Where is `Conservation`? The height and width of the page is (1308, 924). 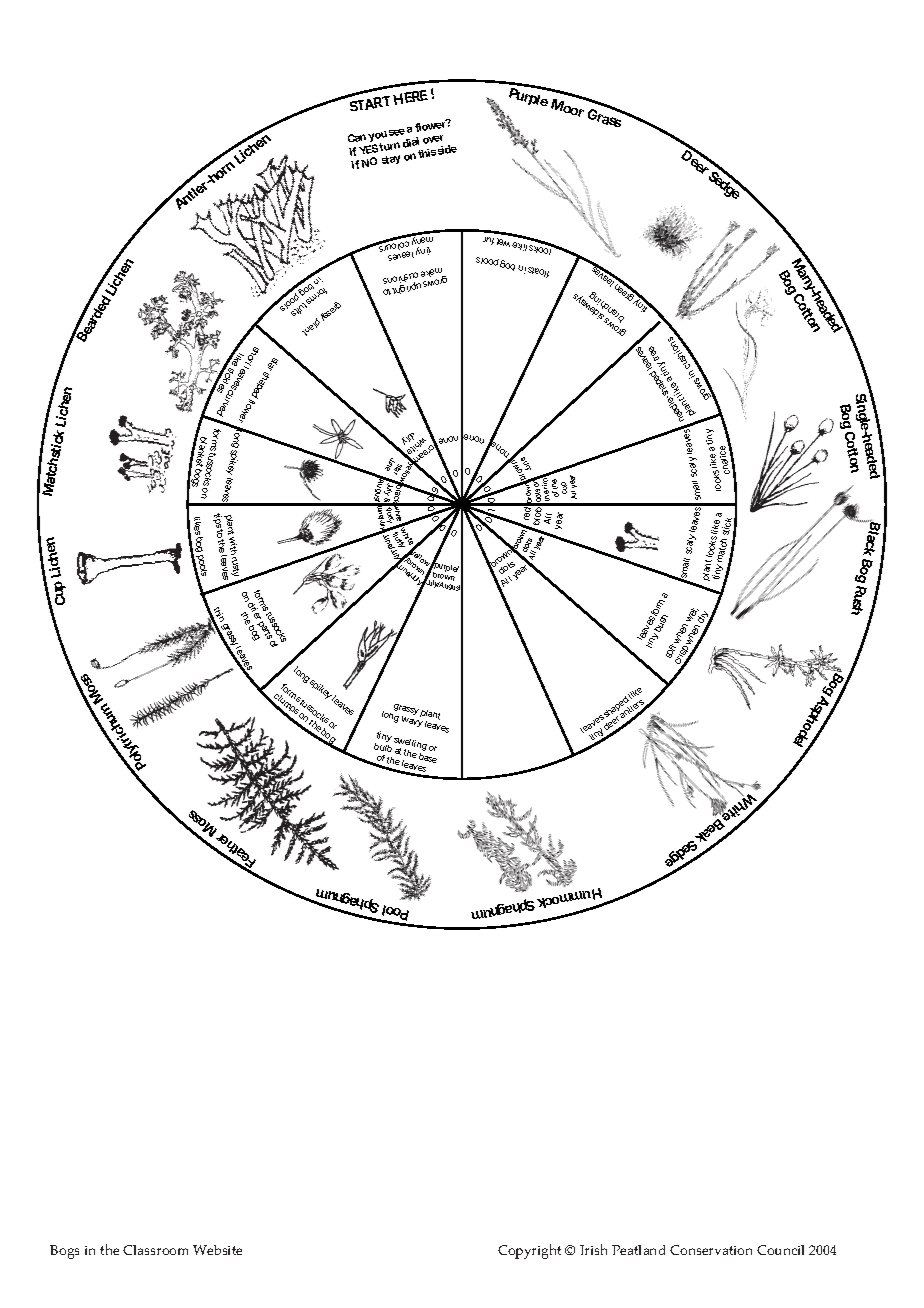 Conservation is located at coordinates (711, 1250).
